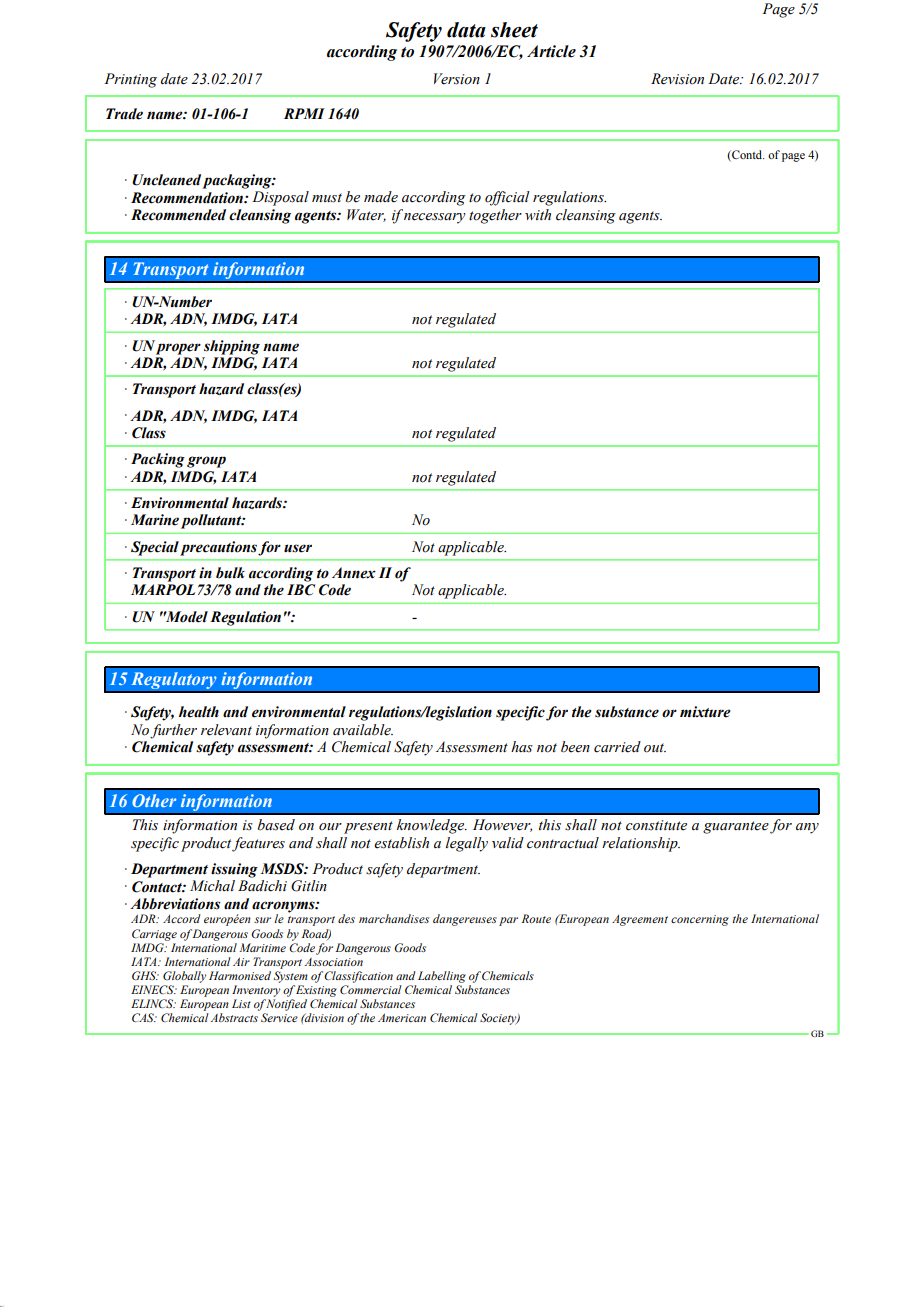 Image resolution: width=924 pixels, height=1308 pixels. What do you see at coordinates (184, 977) in the image?
I see `Globally` at bounding box center [184, 977].
